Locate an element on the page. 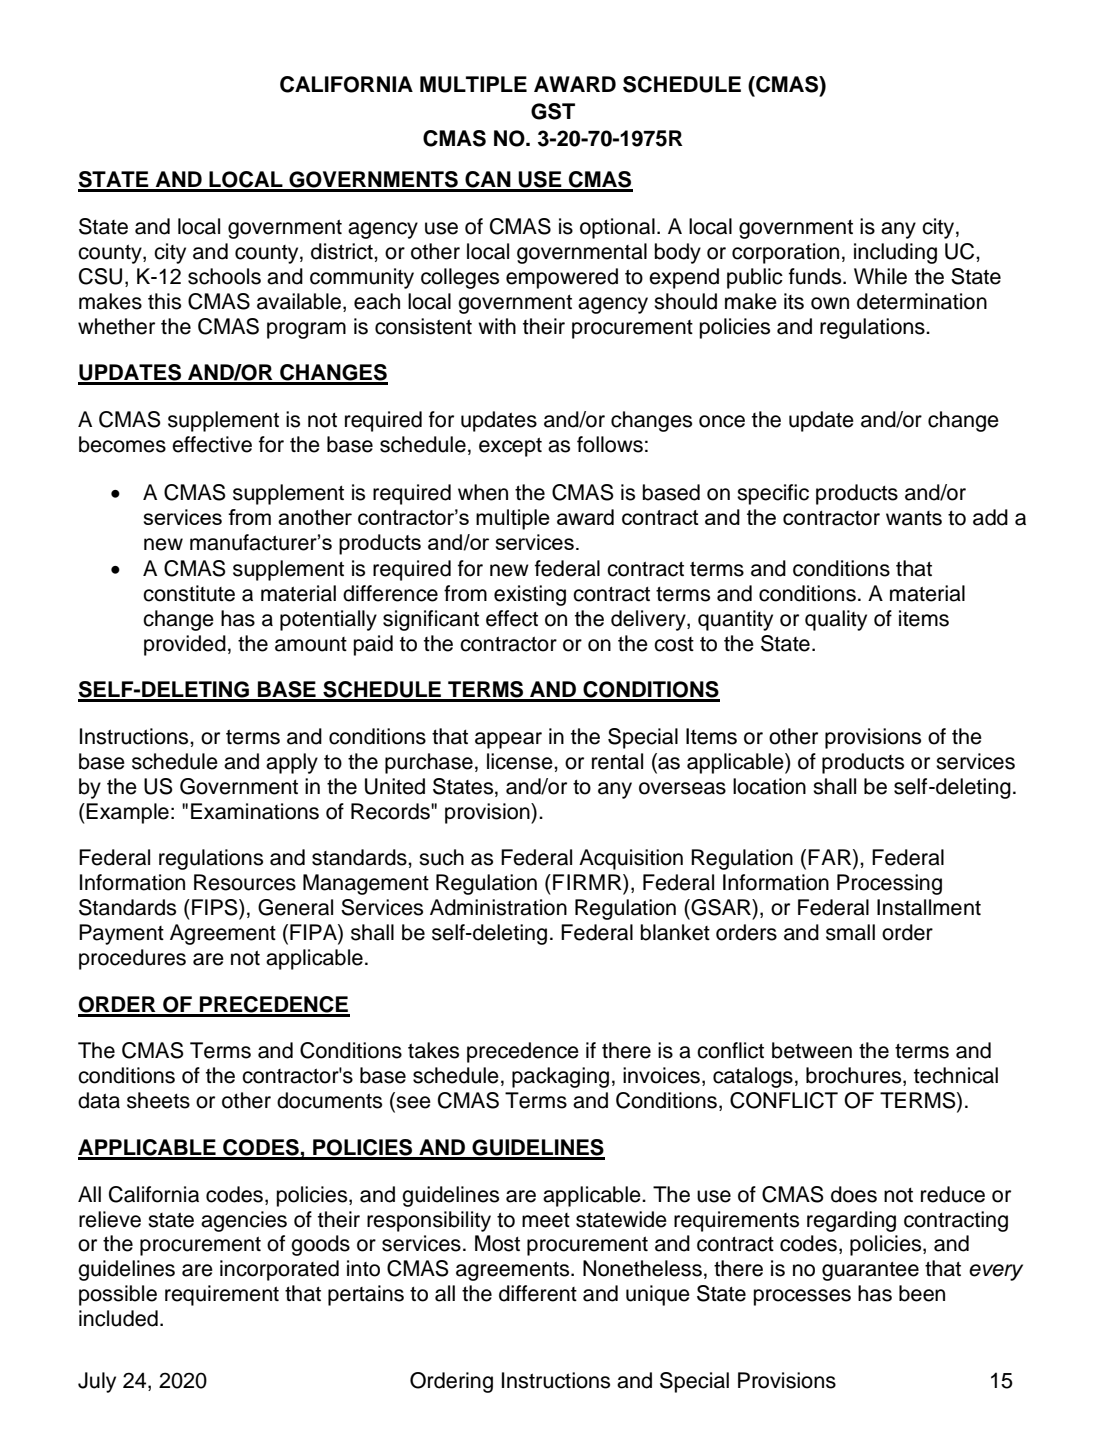  location is located at coordinates (769, 786).
